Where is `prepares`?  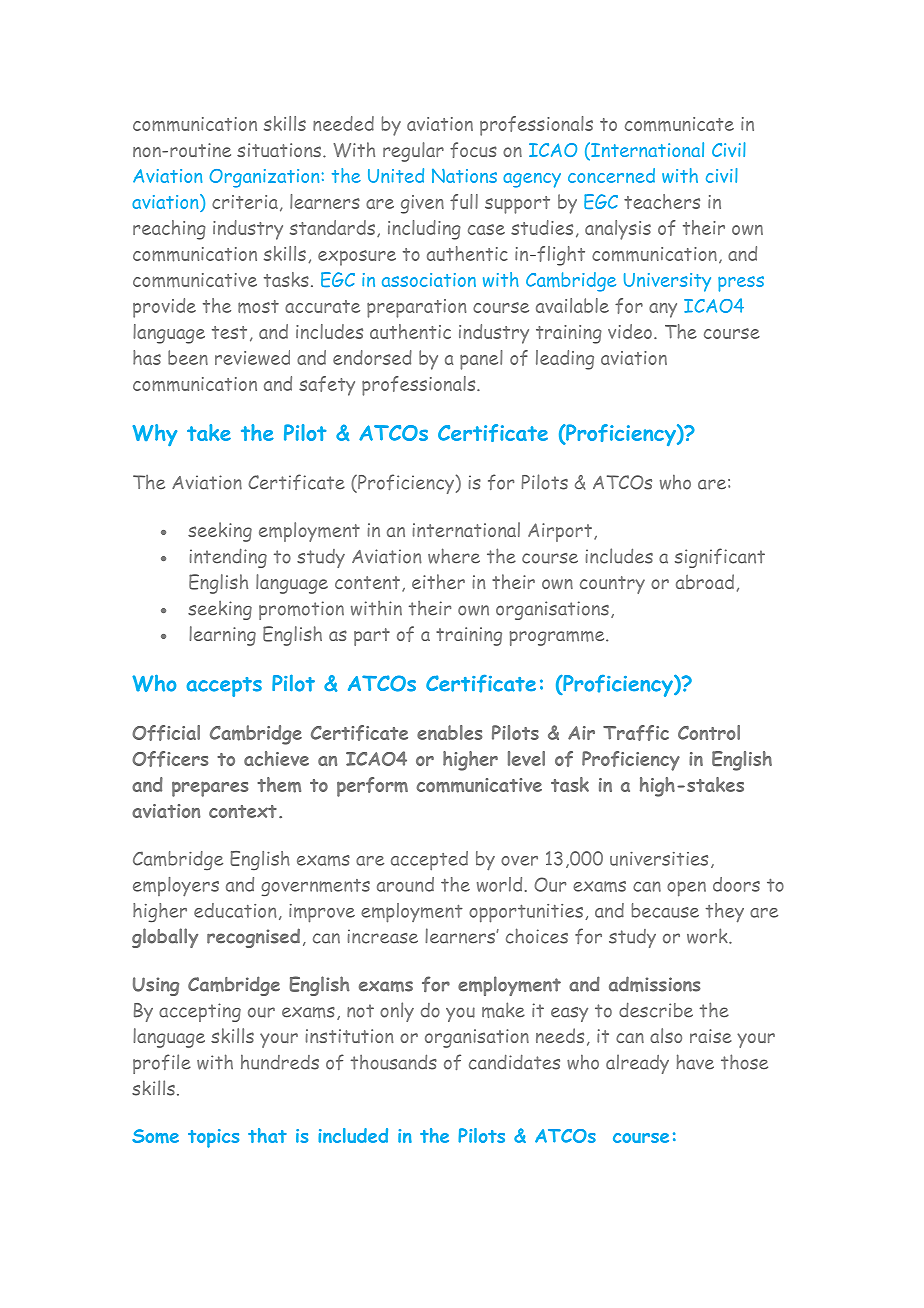 prepares is located at coordinates (210, 789).
